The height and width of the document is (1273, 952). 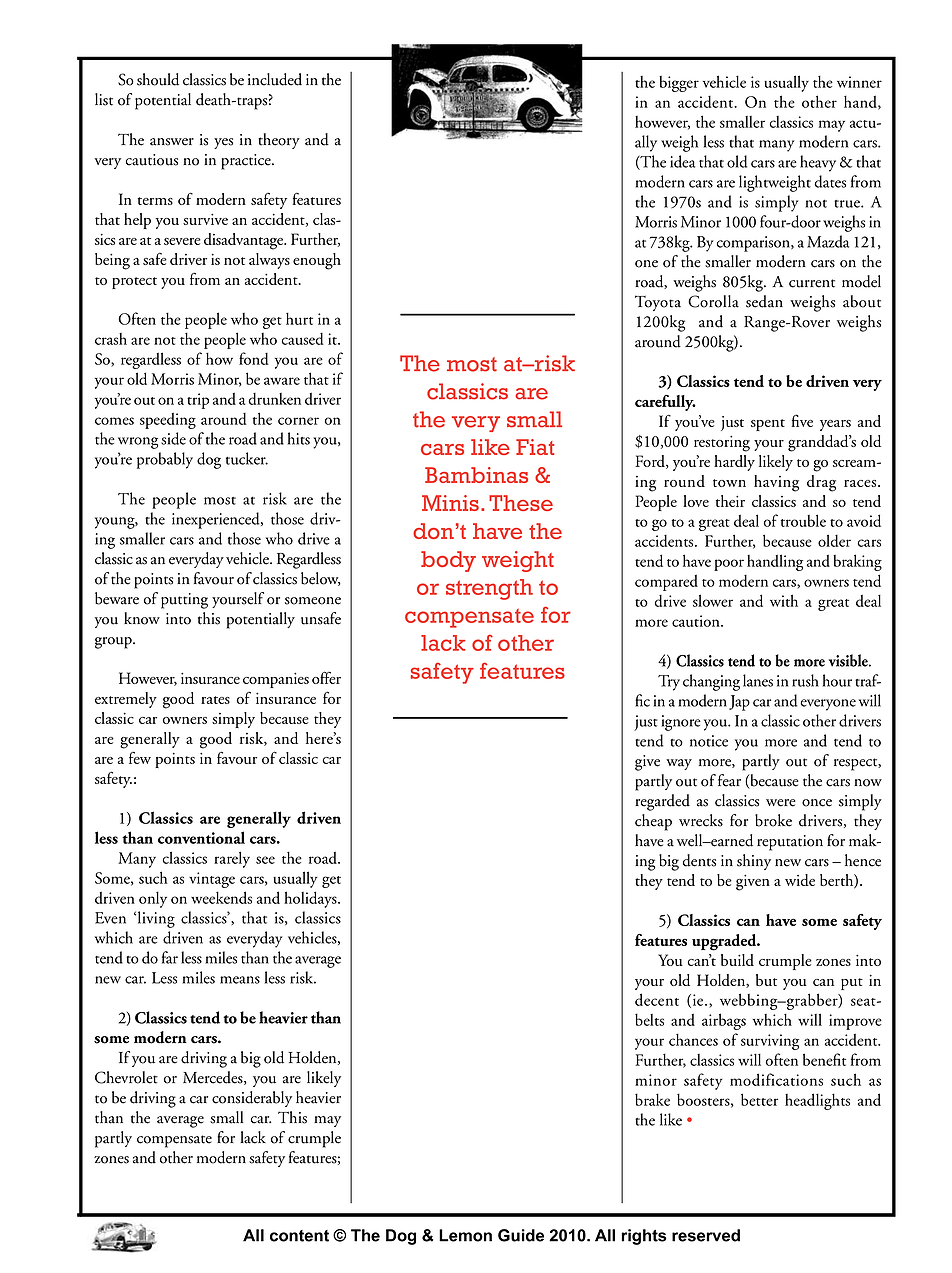 I want to click on conventional, so click(x=201, y=837).
